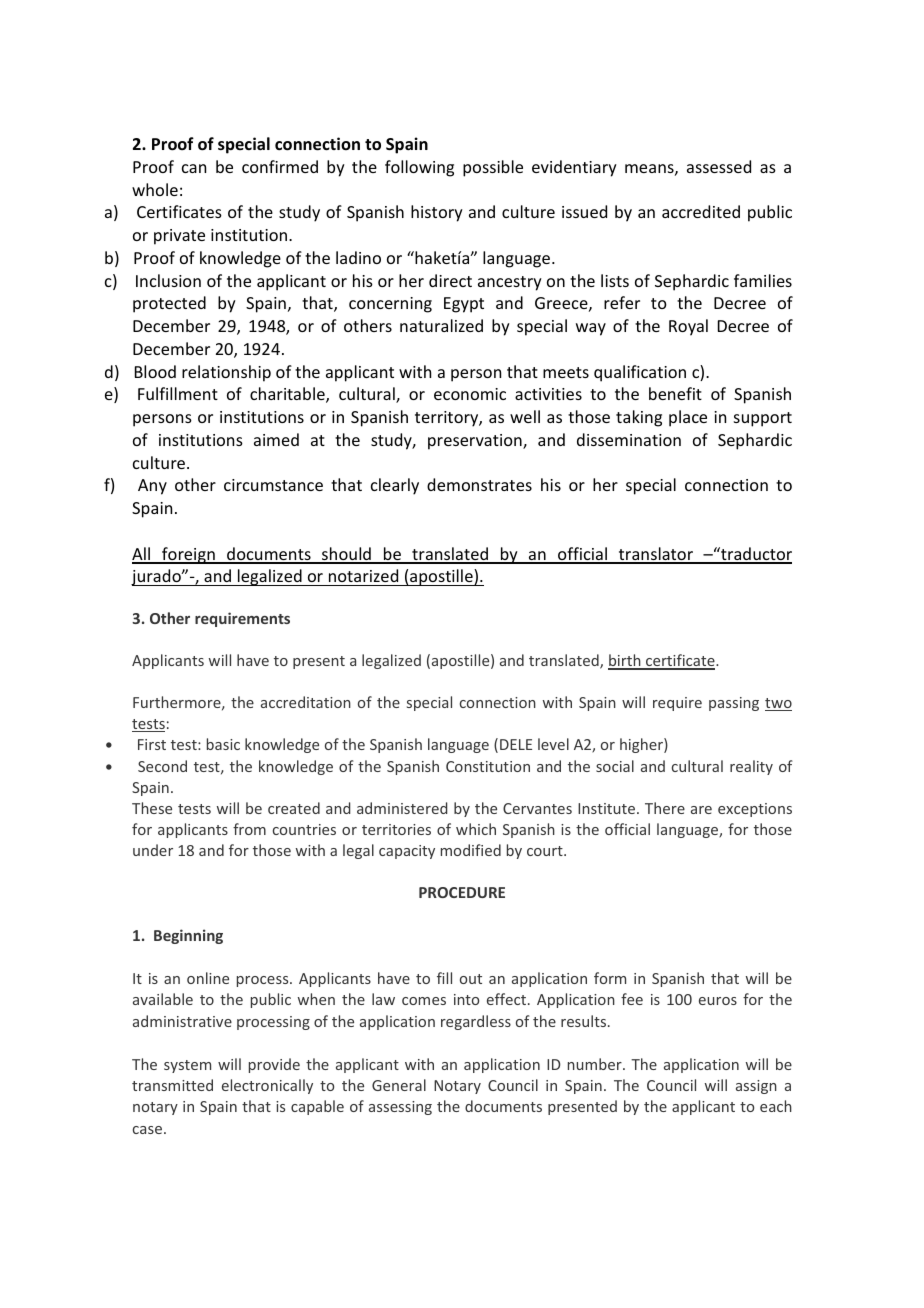 The height and width of the screenshot is (1308, 924). What do you see at coordinates (756, 1087) in the screenshot?
I see `assign` at bounding box center [756, 1087].
